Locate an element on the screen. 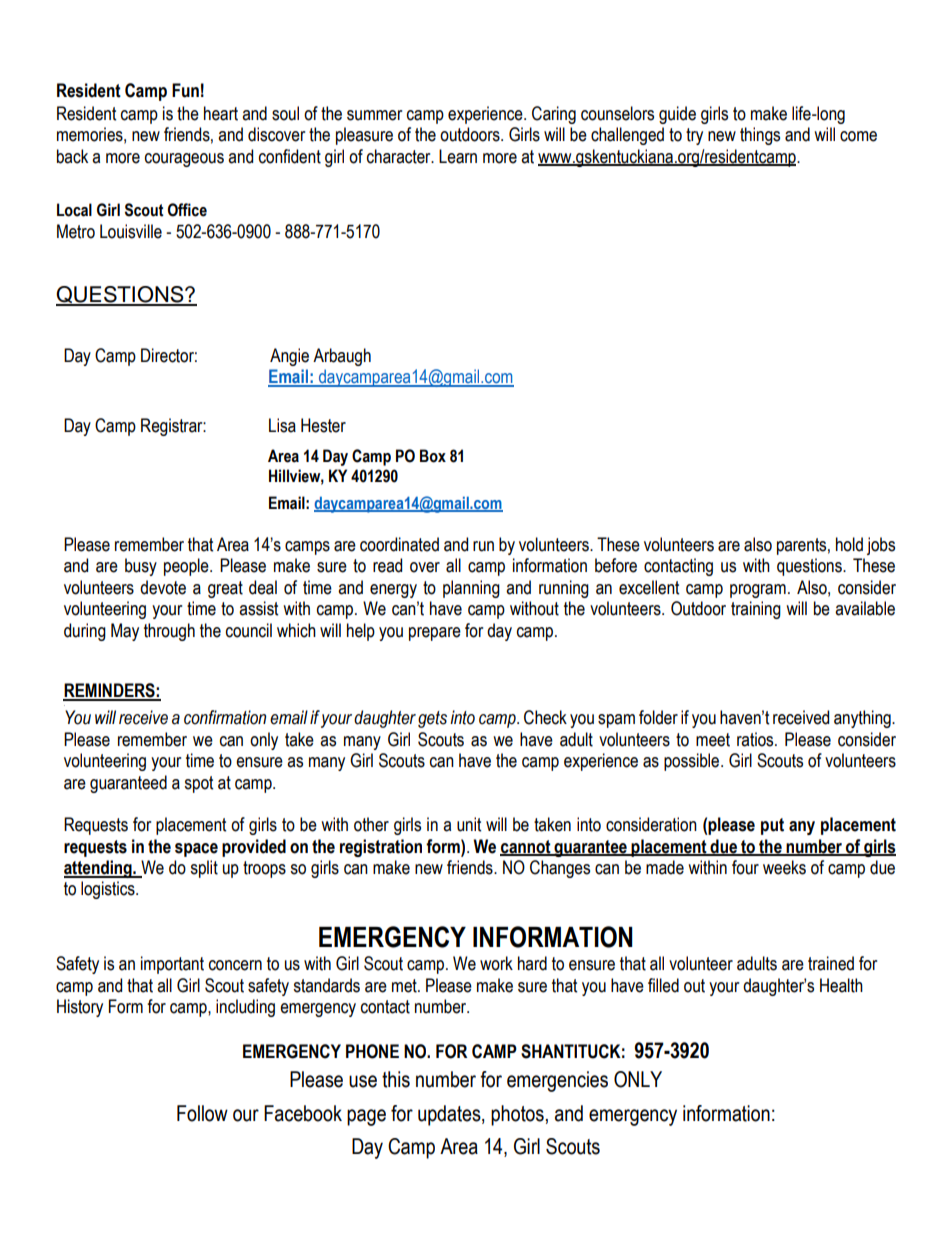  devote is located at coordinates (163, 587).
